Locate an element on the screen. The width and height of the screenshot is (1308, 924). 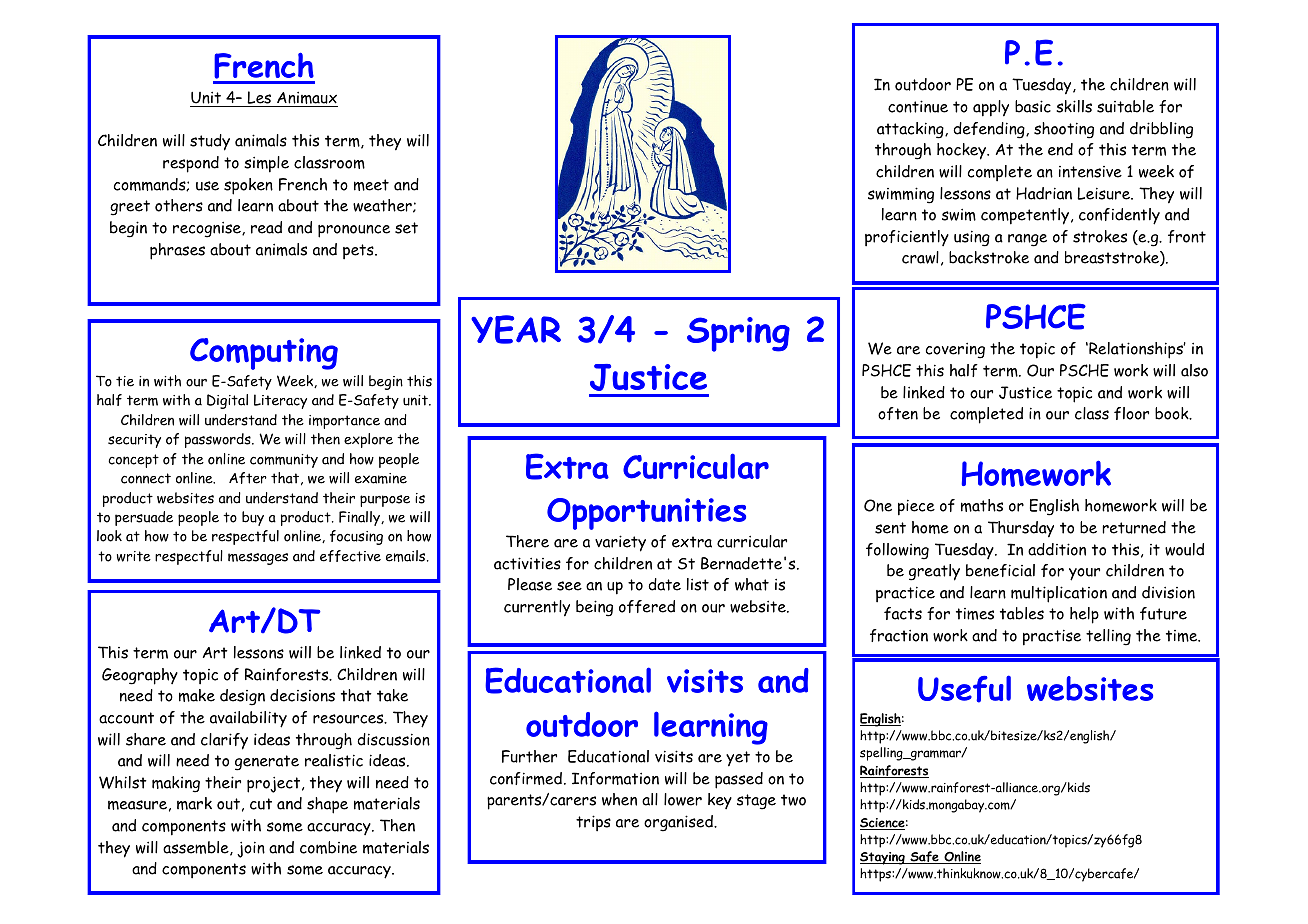
After is located at coordinates (248, 478).
